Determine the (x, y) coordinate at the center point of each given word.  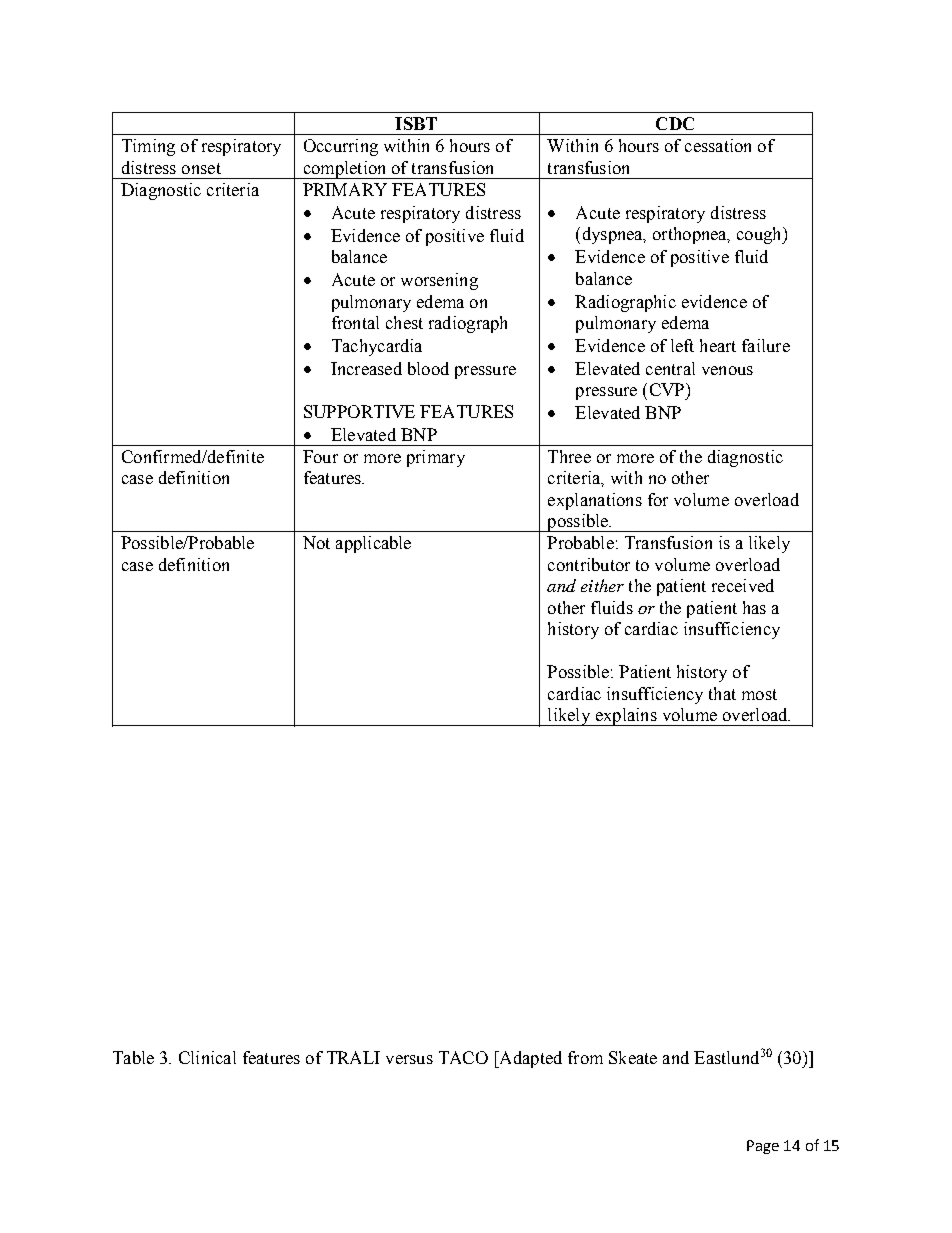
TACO (463, 1057)
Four (320, 456)
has (754, 607)
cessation (718, 145)
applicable (373, 544)
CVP (668, 389)
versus (409, 1059)
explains (626, 717)
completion (345, 170)
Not (316, 542)
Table (133, 1057)
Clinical (207, 1057)
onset (201, 168)
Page (763, 1147)
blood (428, 368)
